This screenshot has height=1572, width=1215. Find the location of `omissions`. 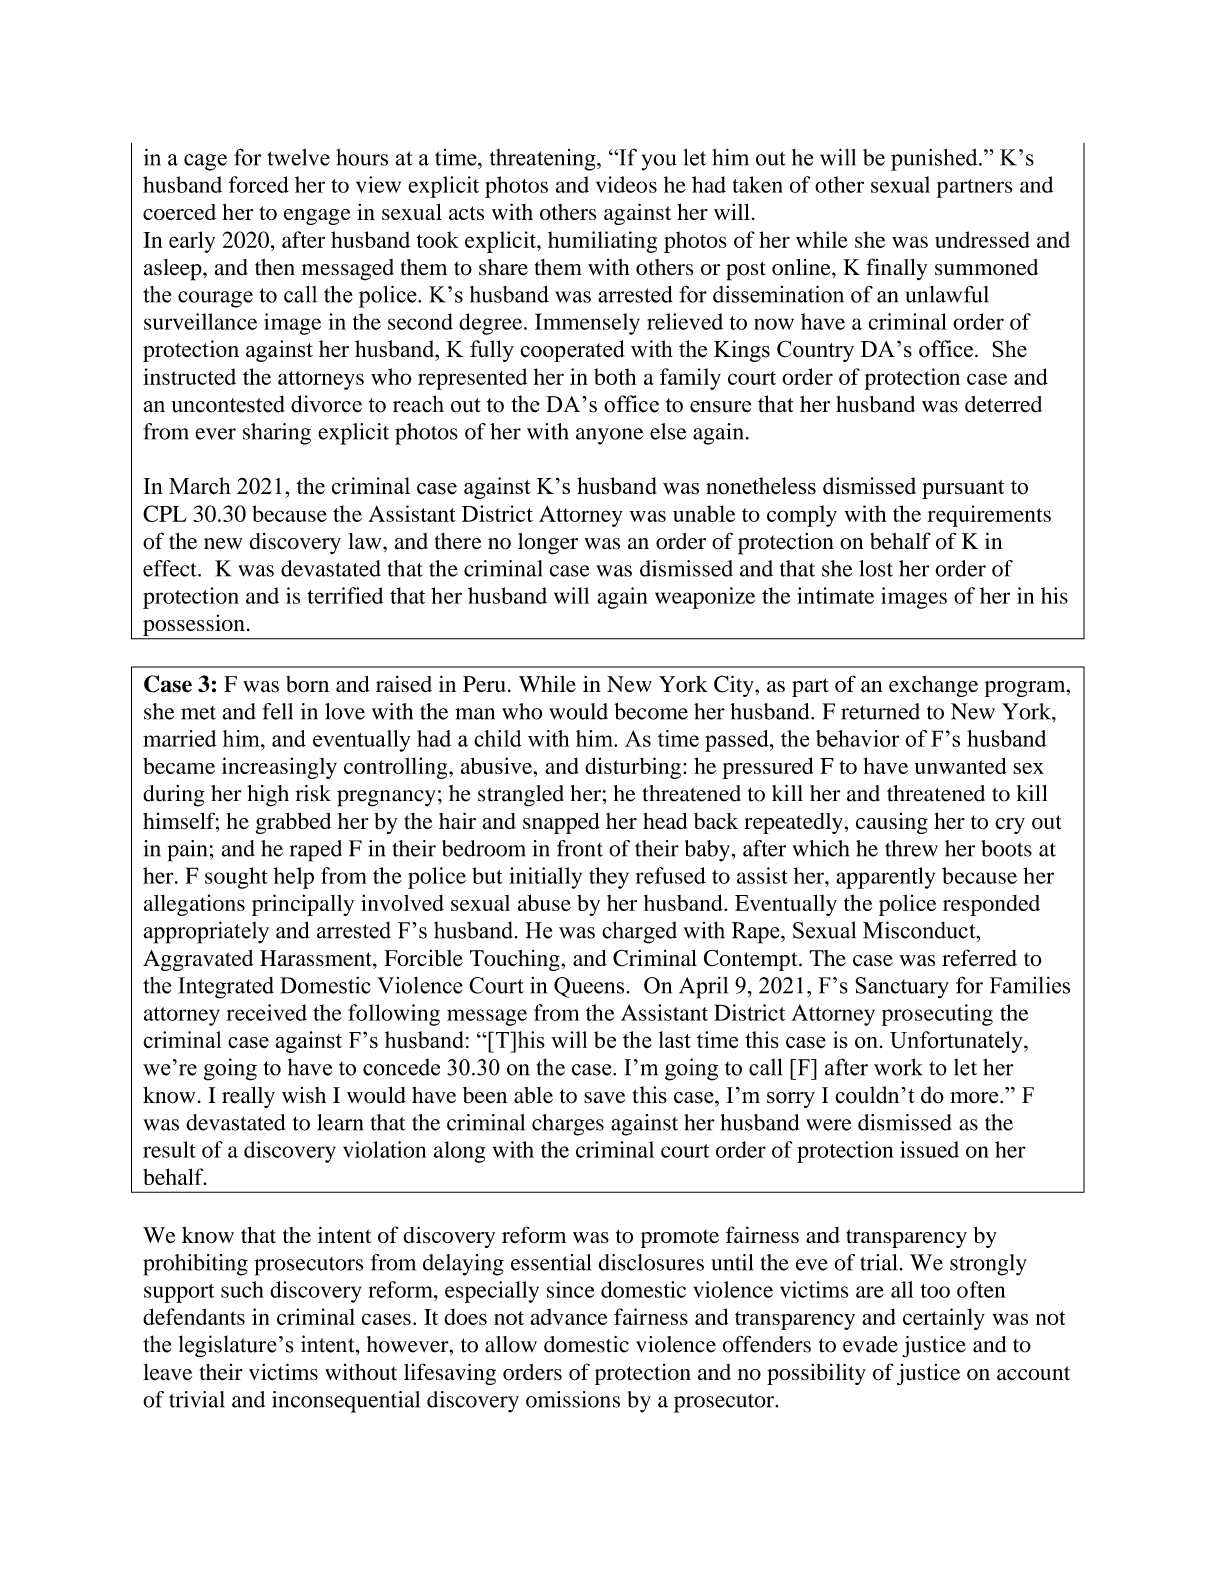

omissions is located at coordinates (573, 1399).
